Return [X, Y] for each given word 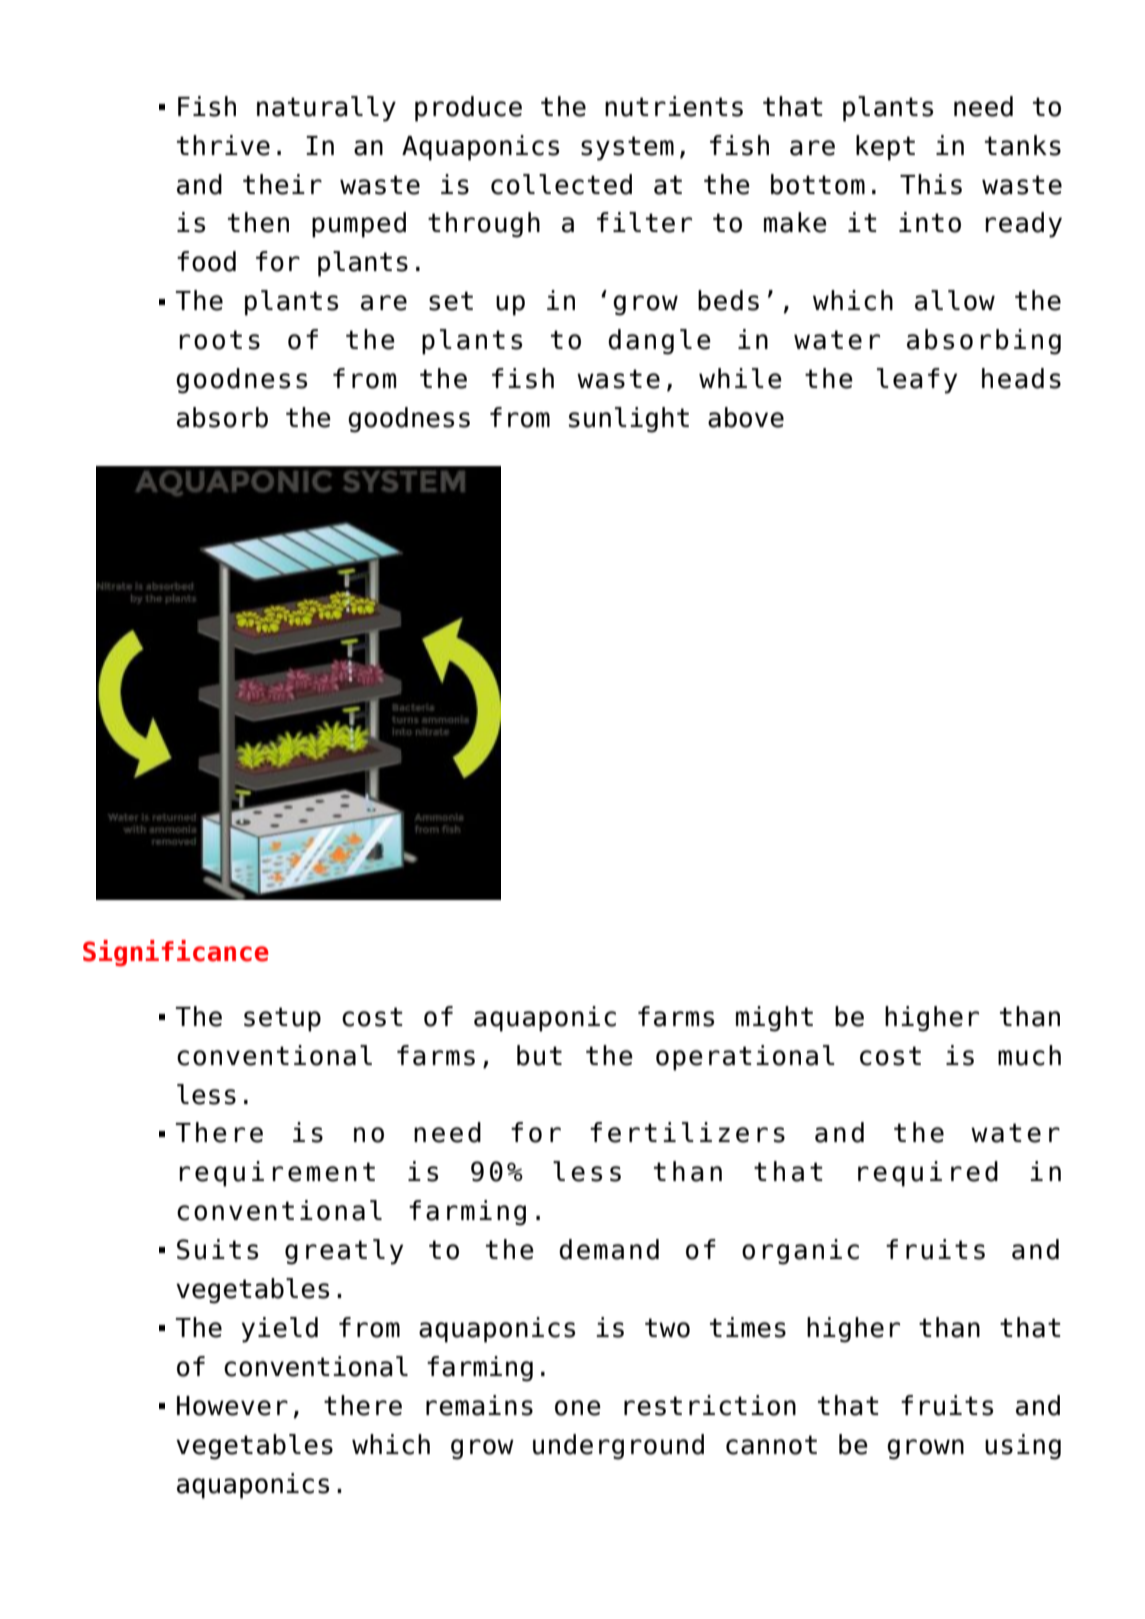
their [282, 184]
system [627, 148]
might [774, 1019]
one [578, 1408]
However [232, 1406]
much [1029, 1055]
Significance [176, 953]
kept [885, 148]
